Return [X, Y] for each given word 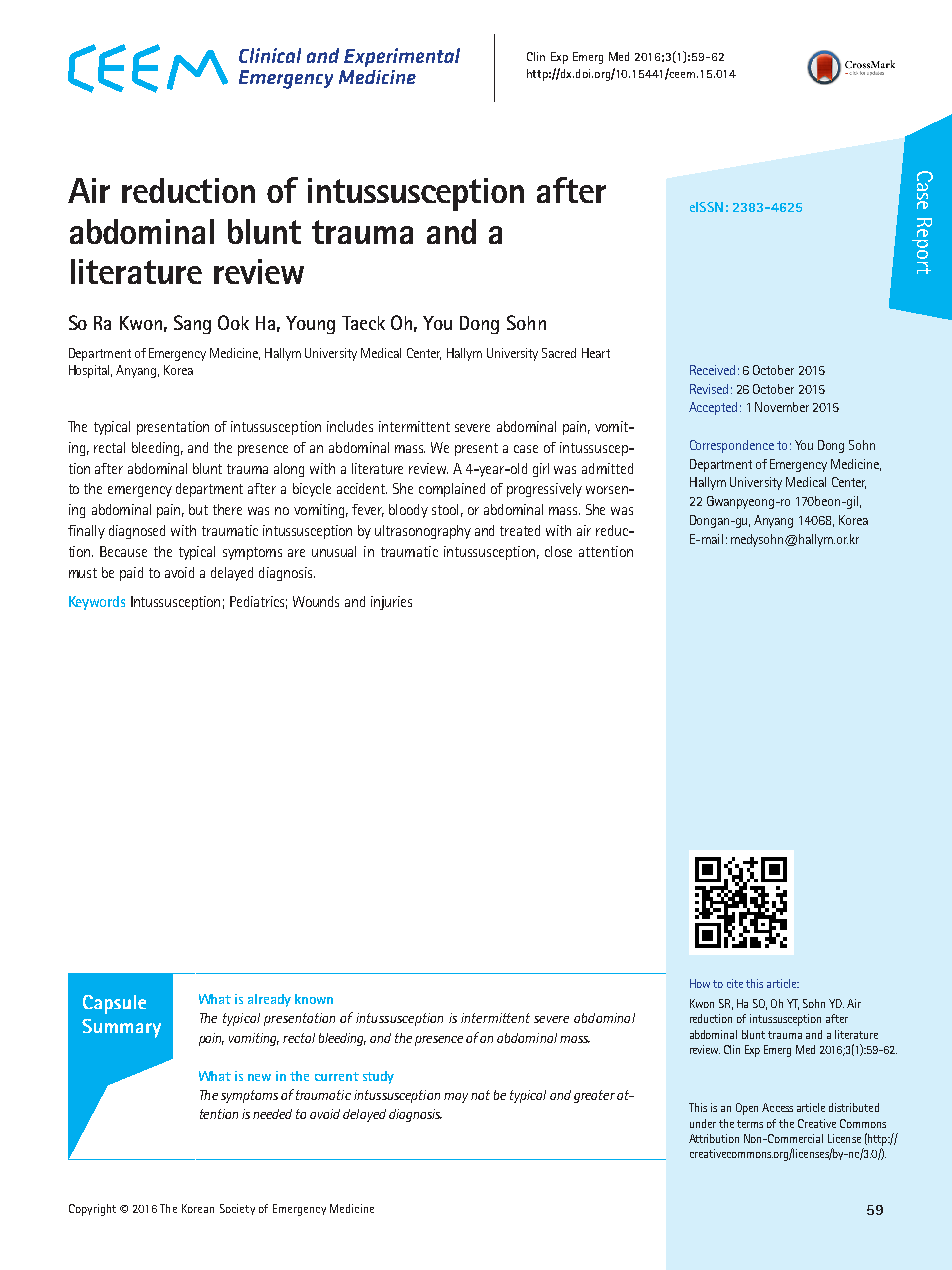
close [558, 551]
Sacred [559, 353]
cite [735, 983]
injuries [391, 603]
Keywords [97, 603]
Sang [192, 324]
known [314, 999]
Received [712, 370]
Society [237, 1209]
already [269, 1000]
